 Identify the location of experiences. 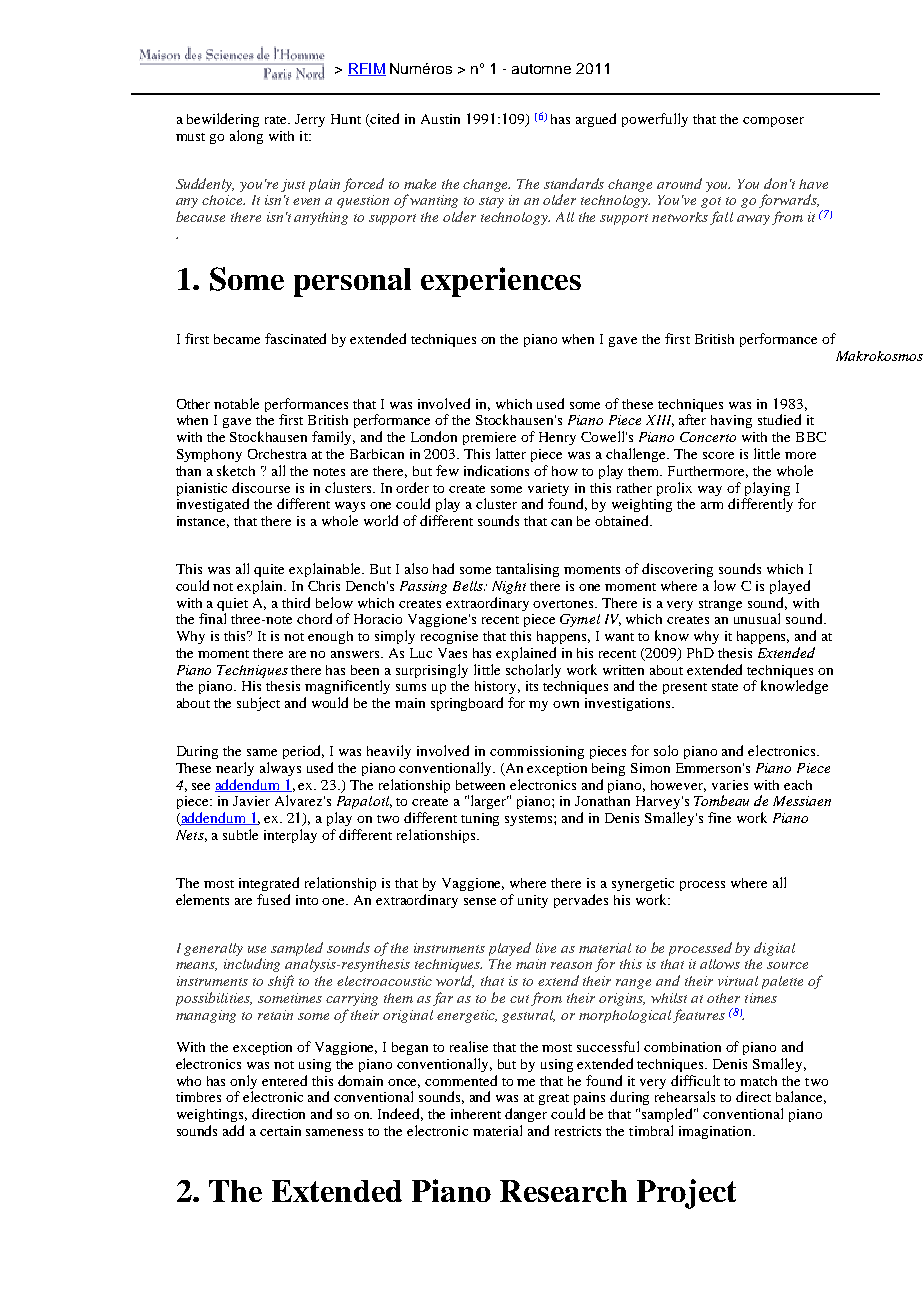
(501, 282).
